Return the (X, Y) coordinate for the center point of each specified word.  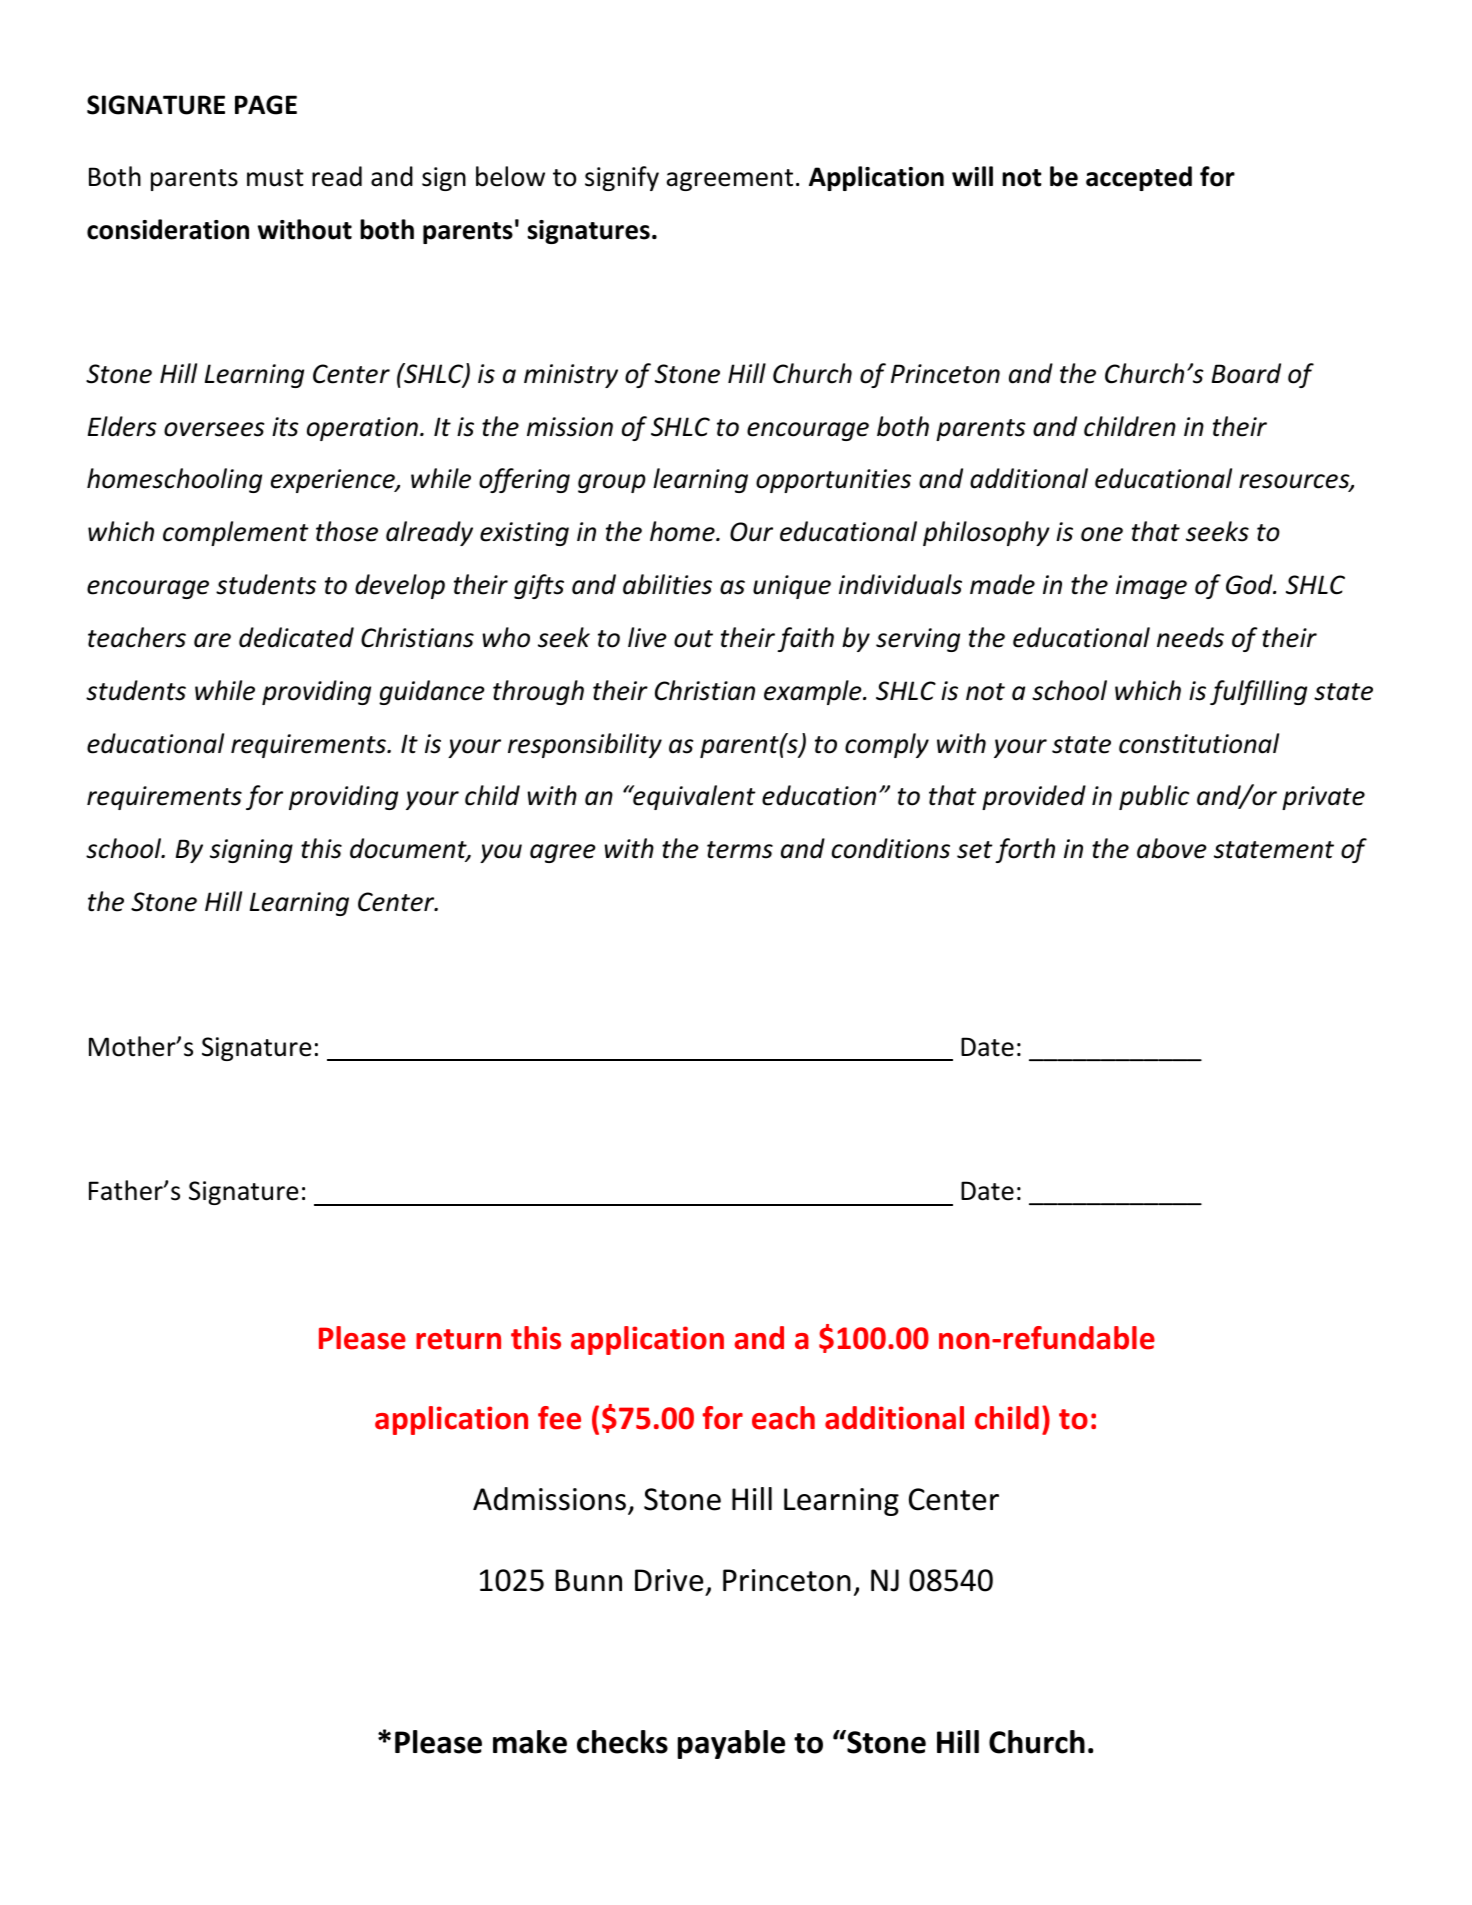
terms (740, 850)
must (275, 178)
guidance (432, 692)
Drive (669, 1580)
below (510, 176)
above (1172, 848)
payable (731, 1744)
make (530, 1742)
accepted (1139, 178)
